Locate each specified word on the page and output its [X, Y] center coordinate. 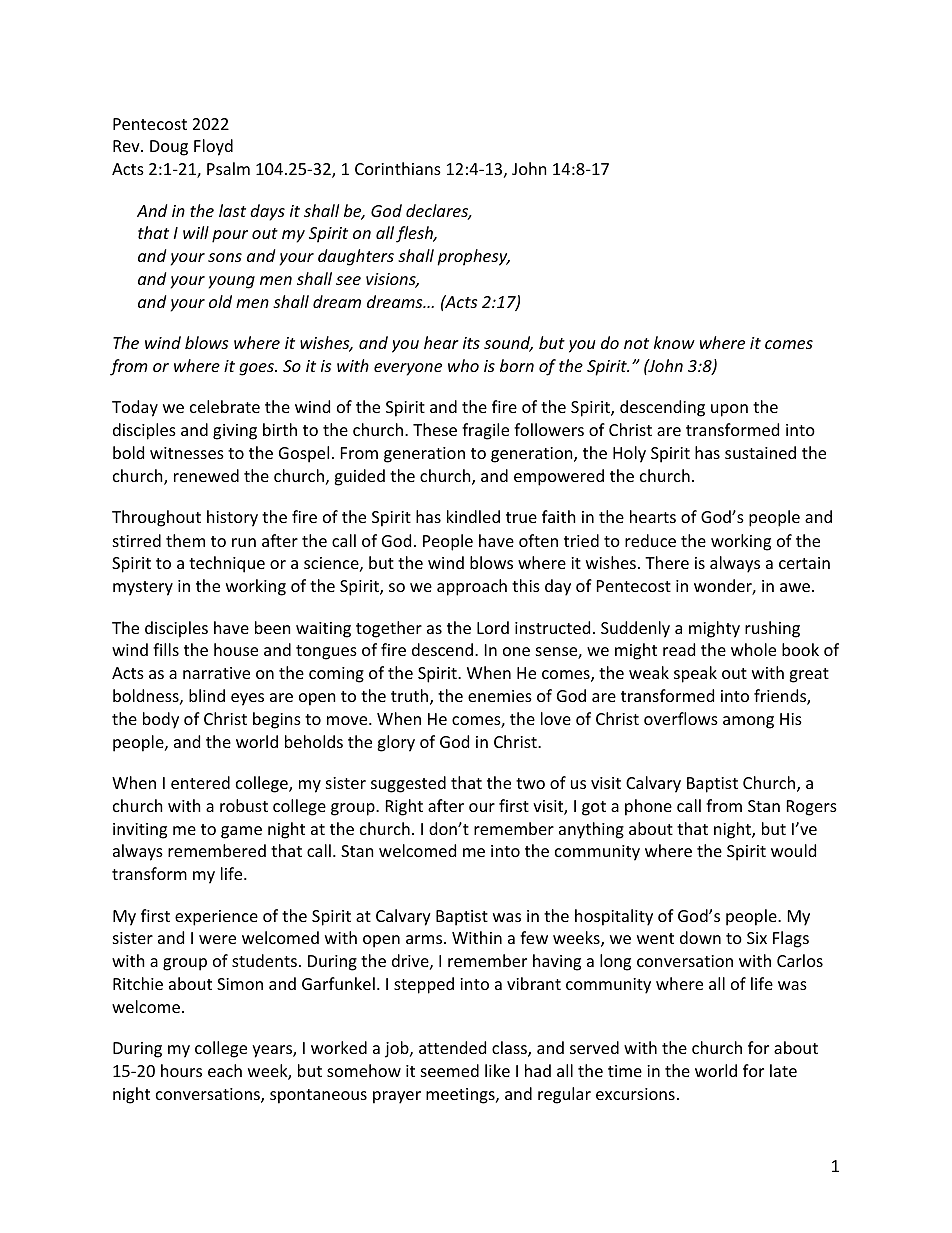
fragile [485, 431]
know [674, 342]
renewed [206, 475]
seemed [450, 1070]
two [530, 783]
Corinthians [398, 168]
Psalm [228, 168]
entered [200, 782]
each [225, 1070]
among [748, 722]
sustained [760, 452]
